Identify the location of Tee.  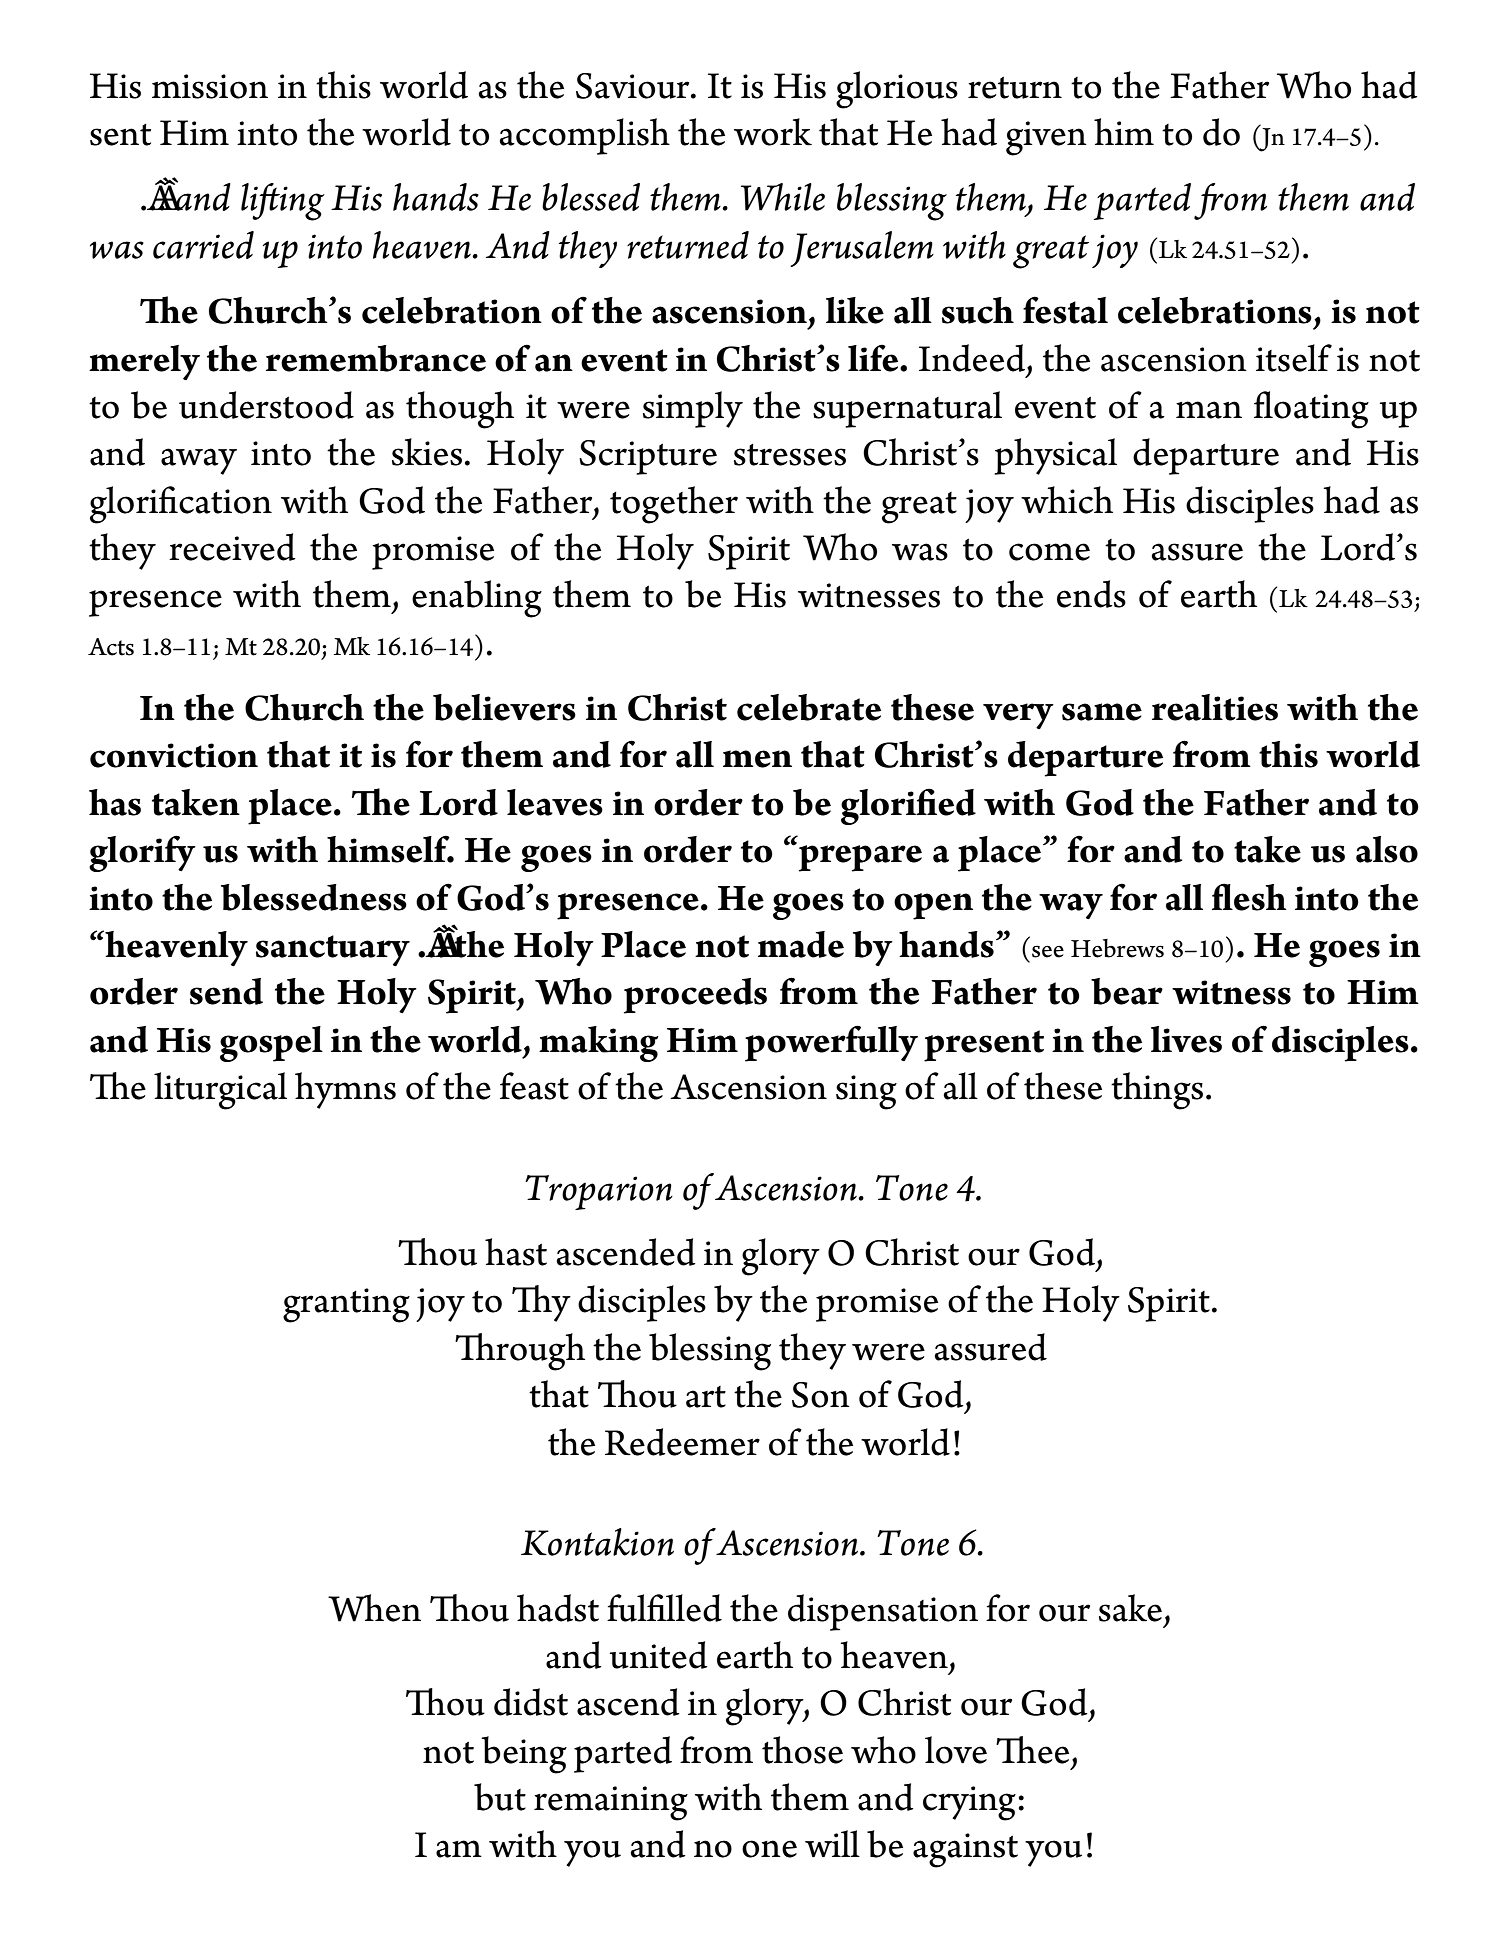
(1032, 1750).
